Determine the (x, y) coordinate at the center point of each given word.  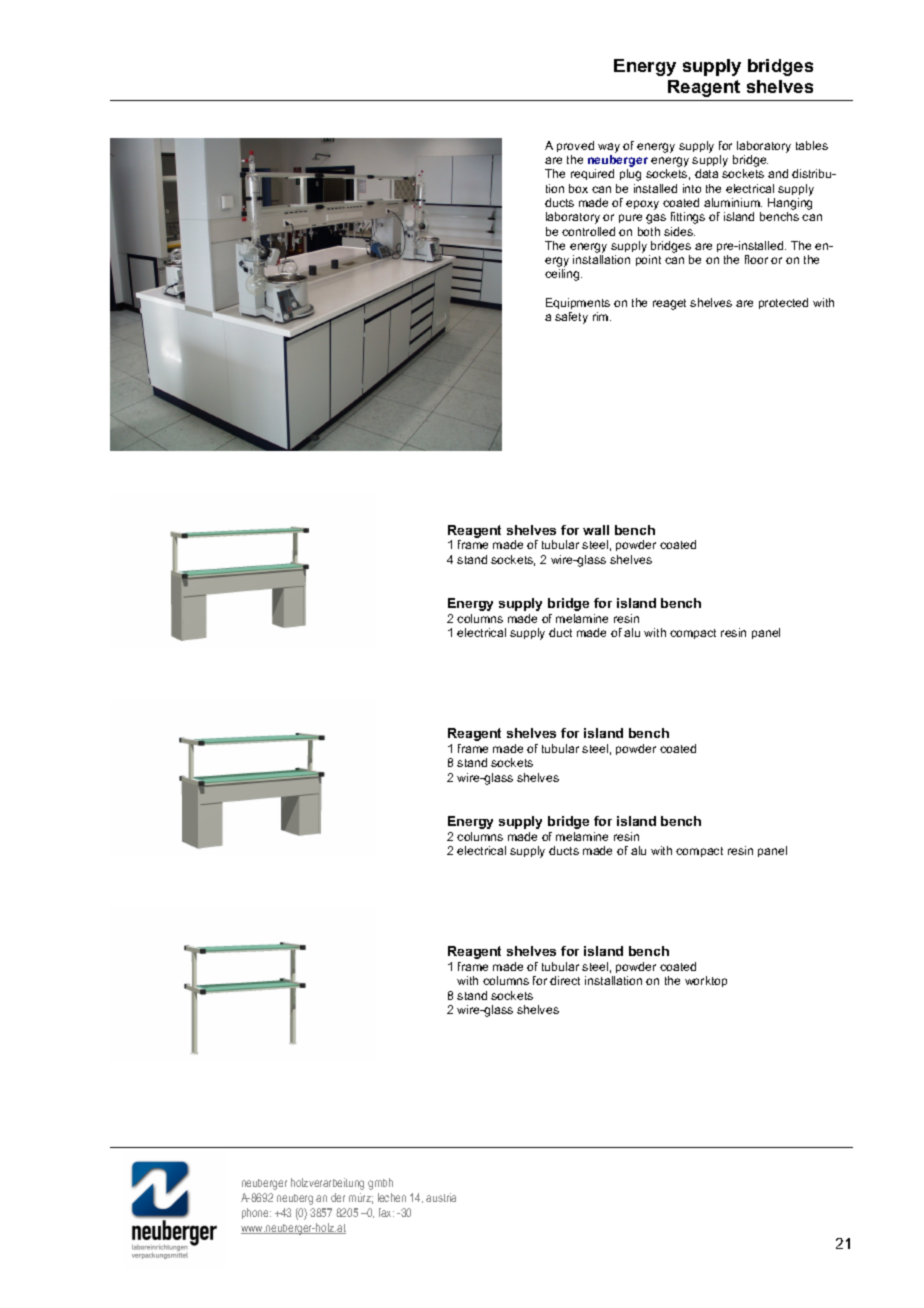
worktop (706, 981)
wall (596, 530)
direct (565, 980)
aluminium (733, 202)
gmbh (380, 1184)
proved (575, 146)
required (592, 174)
